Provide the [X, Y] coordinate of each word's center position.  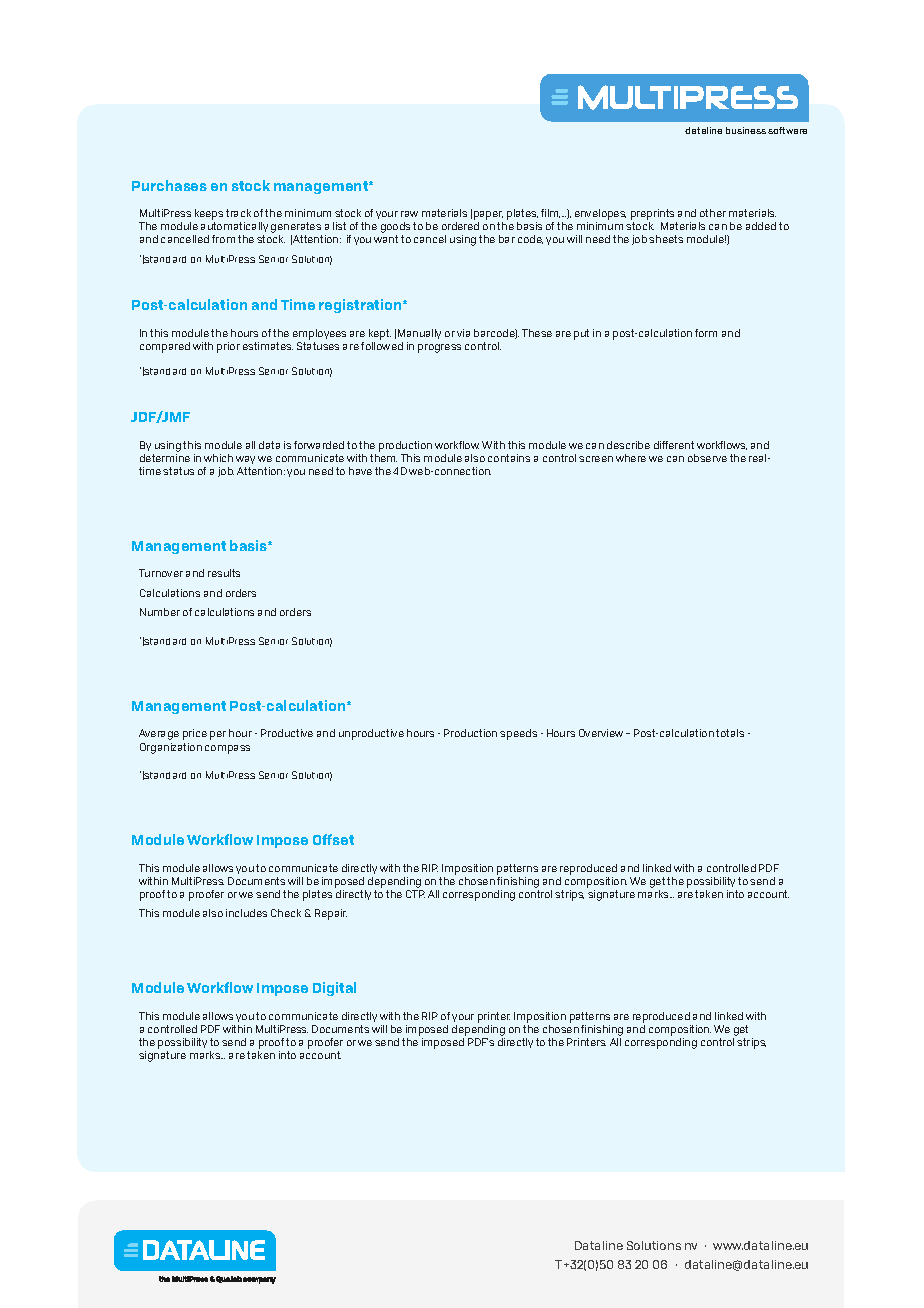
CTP [415, 894]
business [746, 130]
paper [488, 217]
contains [509, 458]
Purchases [169, 185]
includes [246, 913]
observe [707, 458]
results [224, 573]
